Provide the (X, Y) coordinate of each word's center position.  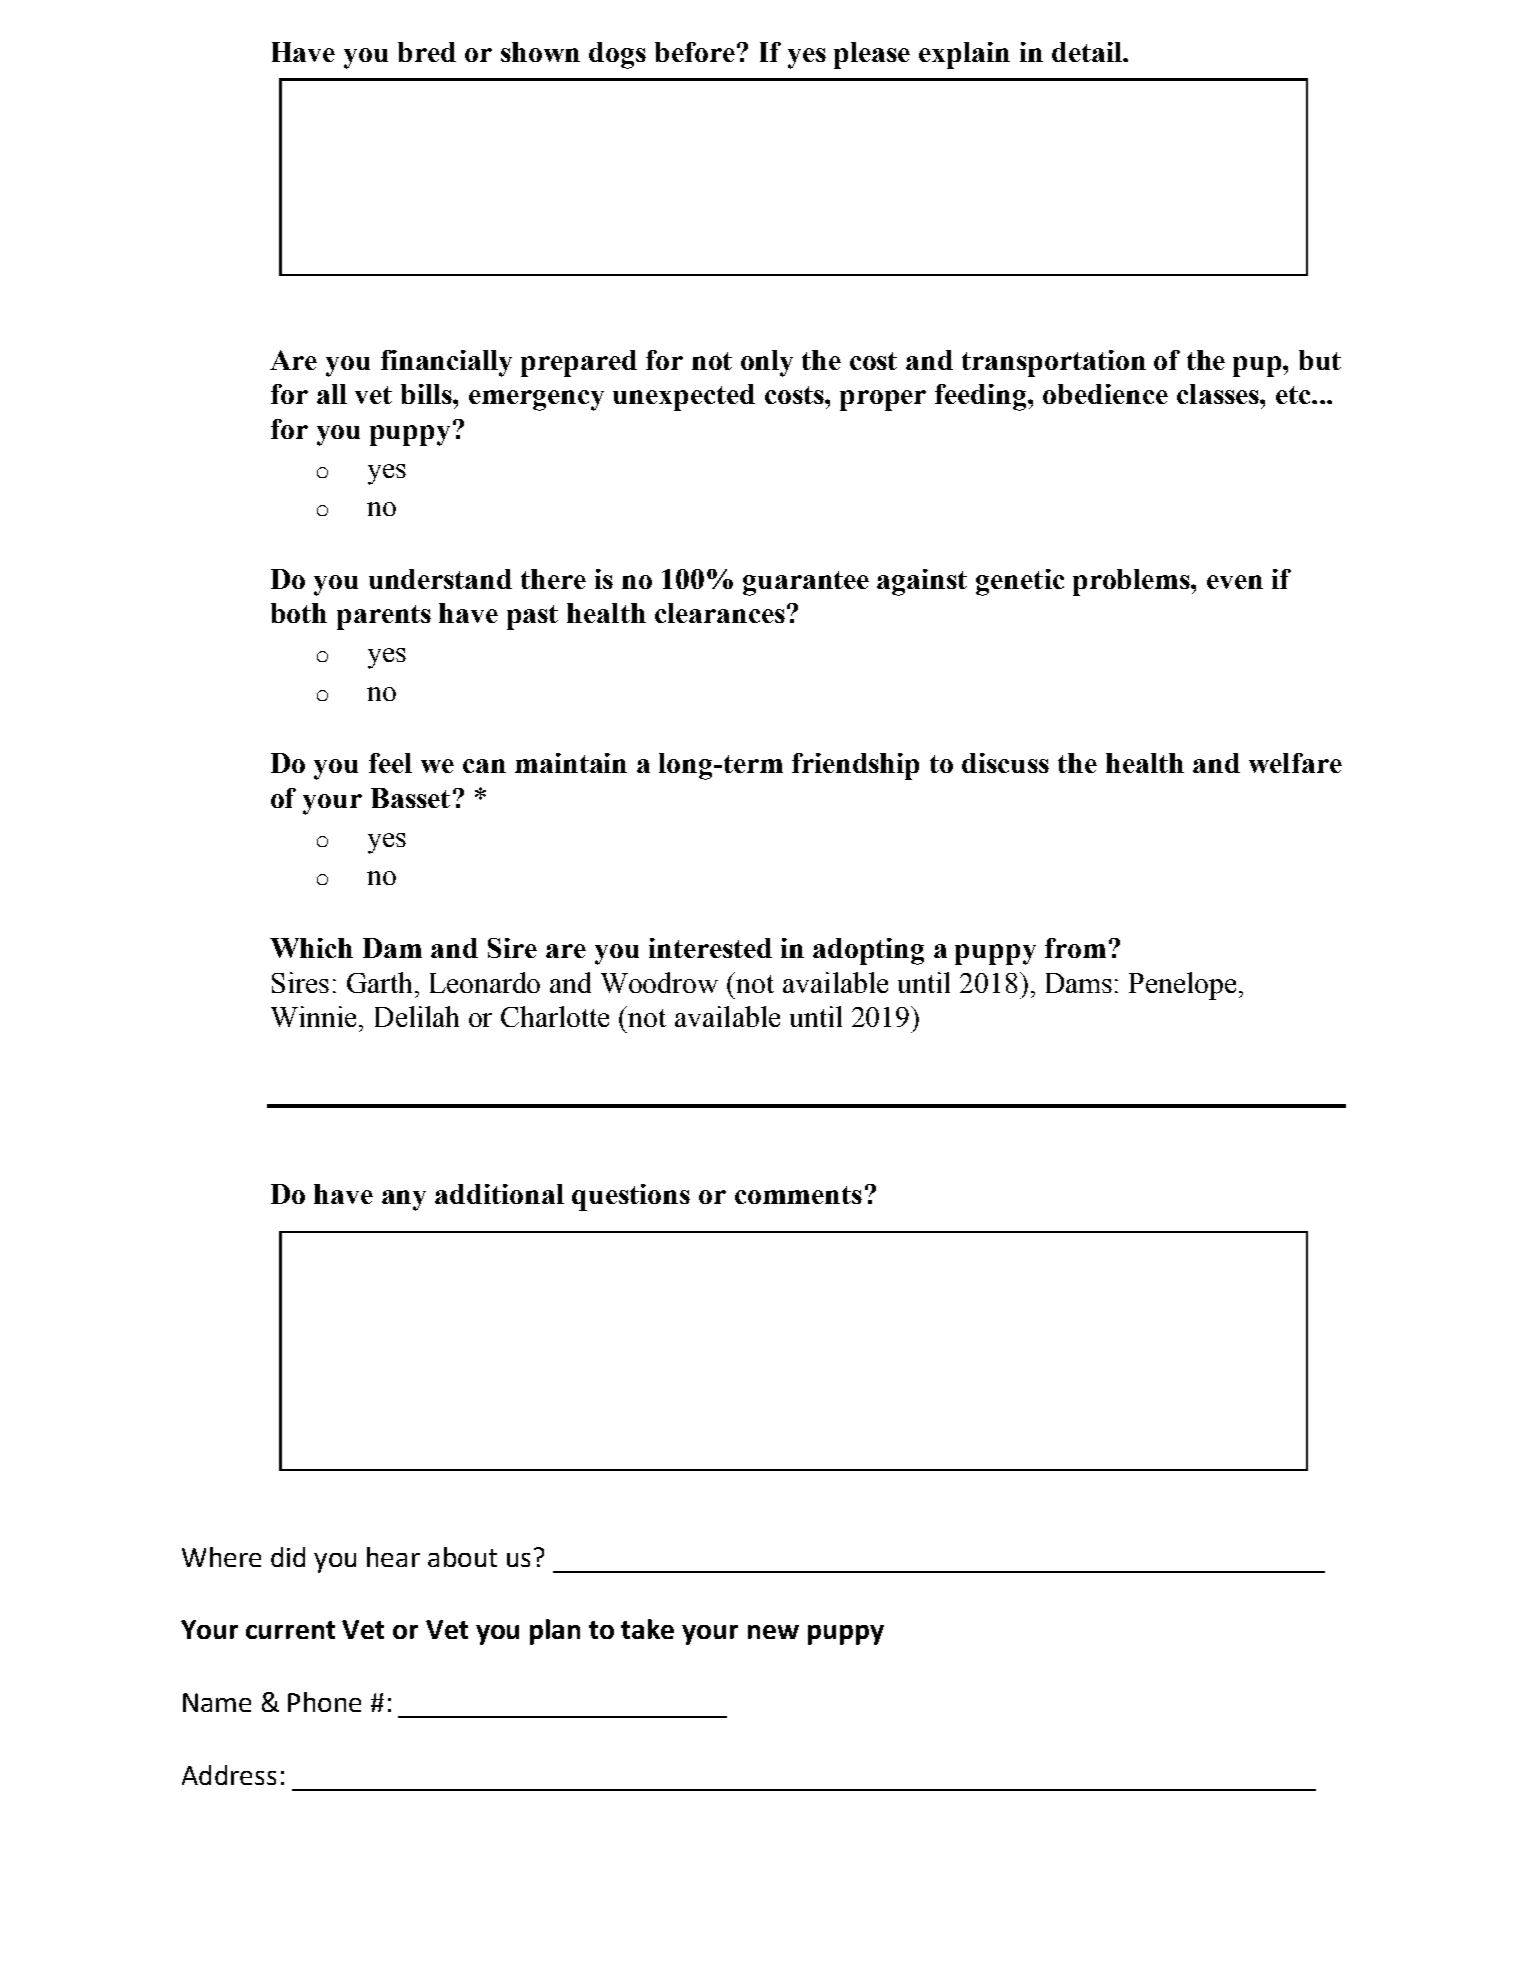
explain (964, 55)
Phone (324, 1702)
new (773, 1632)
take (647, 1629)
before (695, 52)
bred (427, 52)
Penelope (1182, 986)
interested (710, 948)
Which (311, 948)
